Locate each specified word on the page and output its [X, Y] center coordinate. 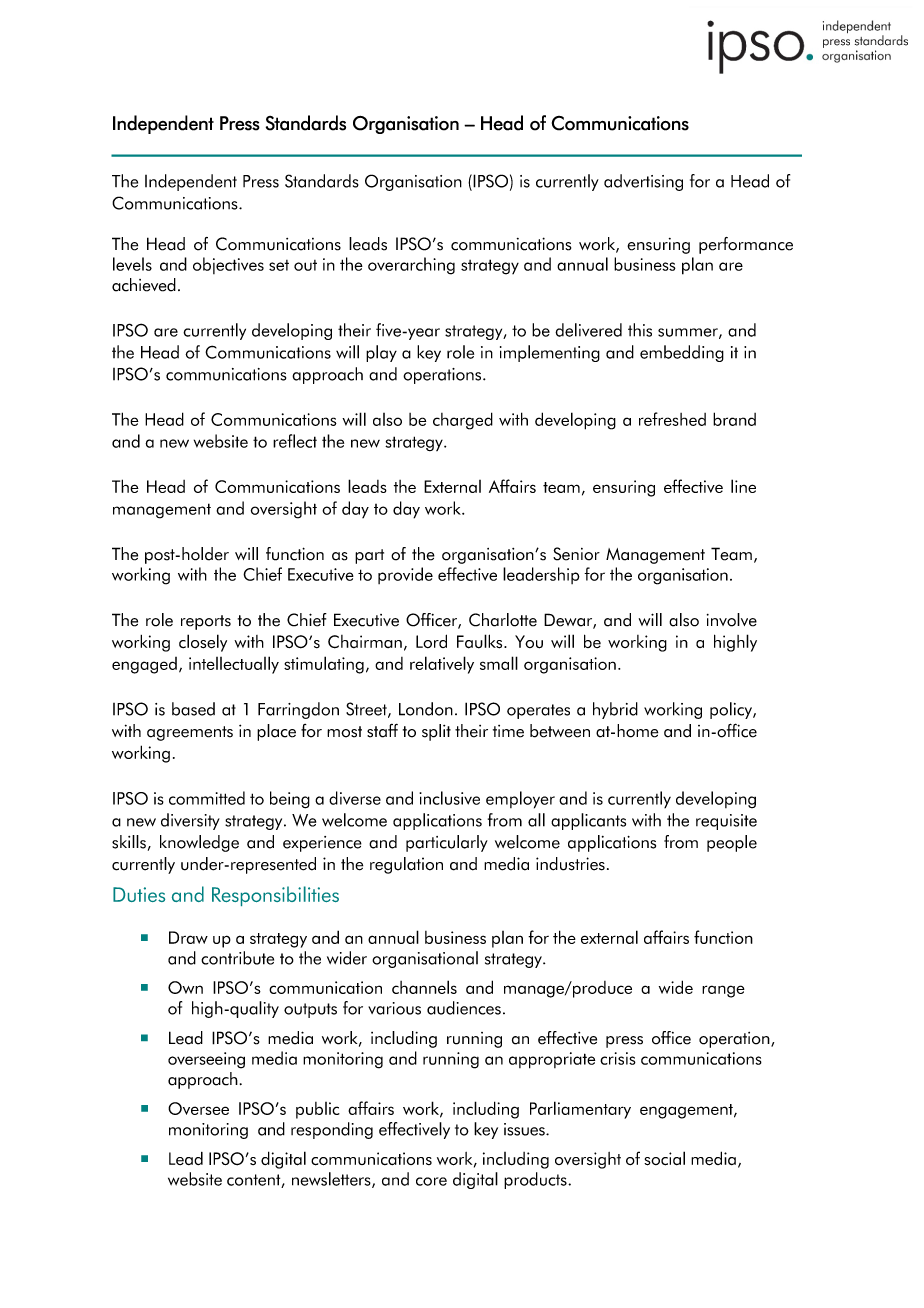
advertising [643, 182]
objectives [228, 265]
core [431, 1181]
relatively [442, 665]
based [193, 709]
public [318, 1110]
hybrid [615, 710]
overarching [411, 266]
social [664, 1158]
